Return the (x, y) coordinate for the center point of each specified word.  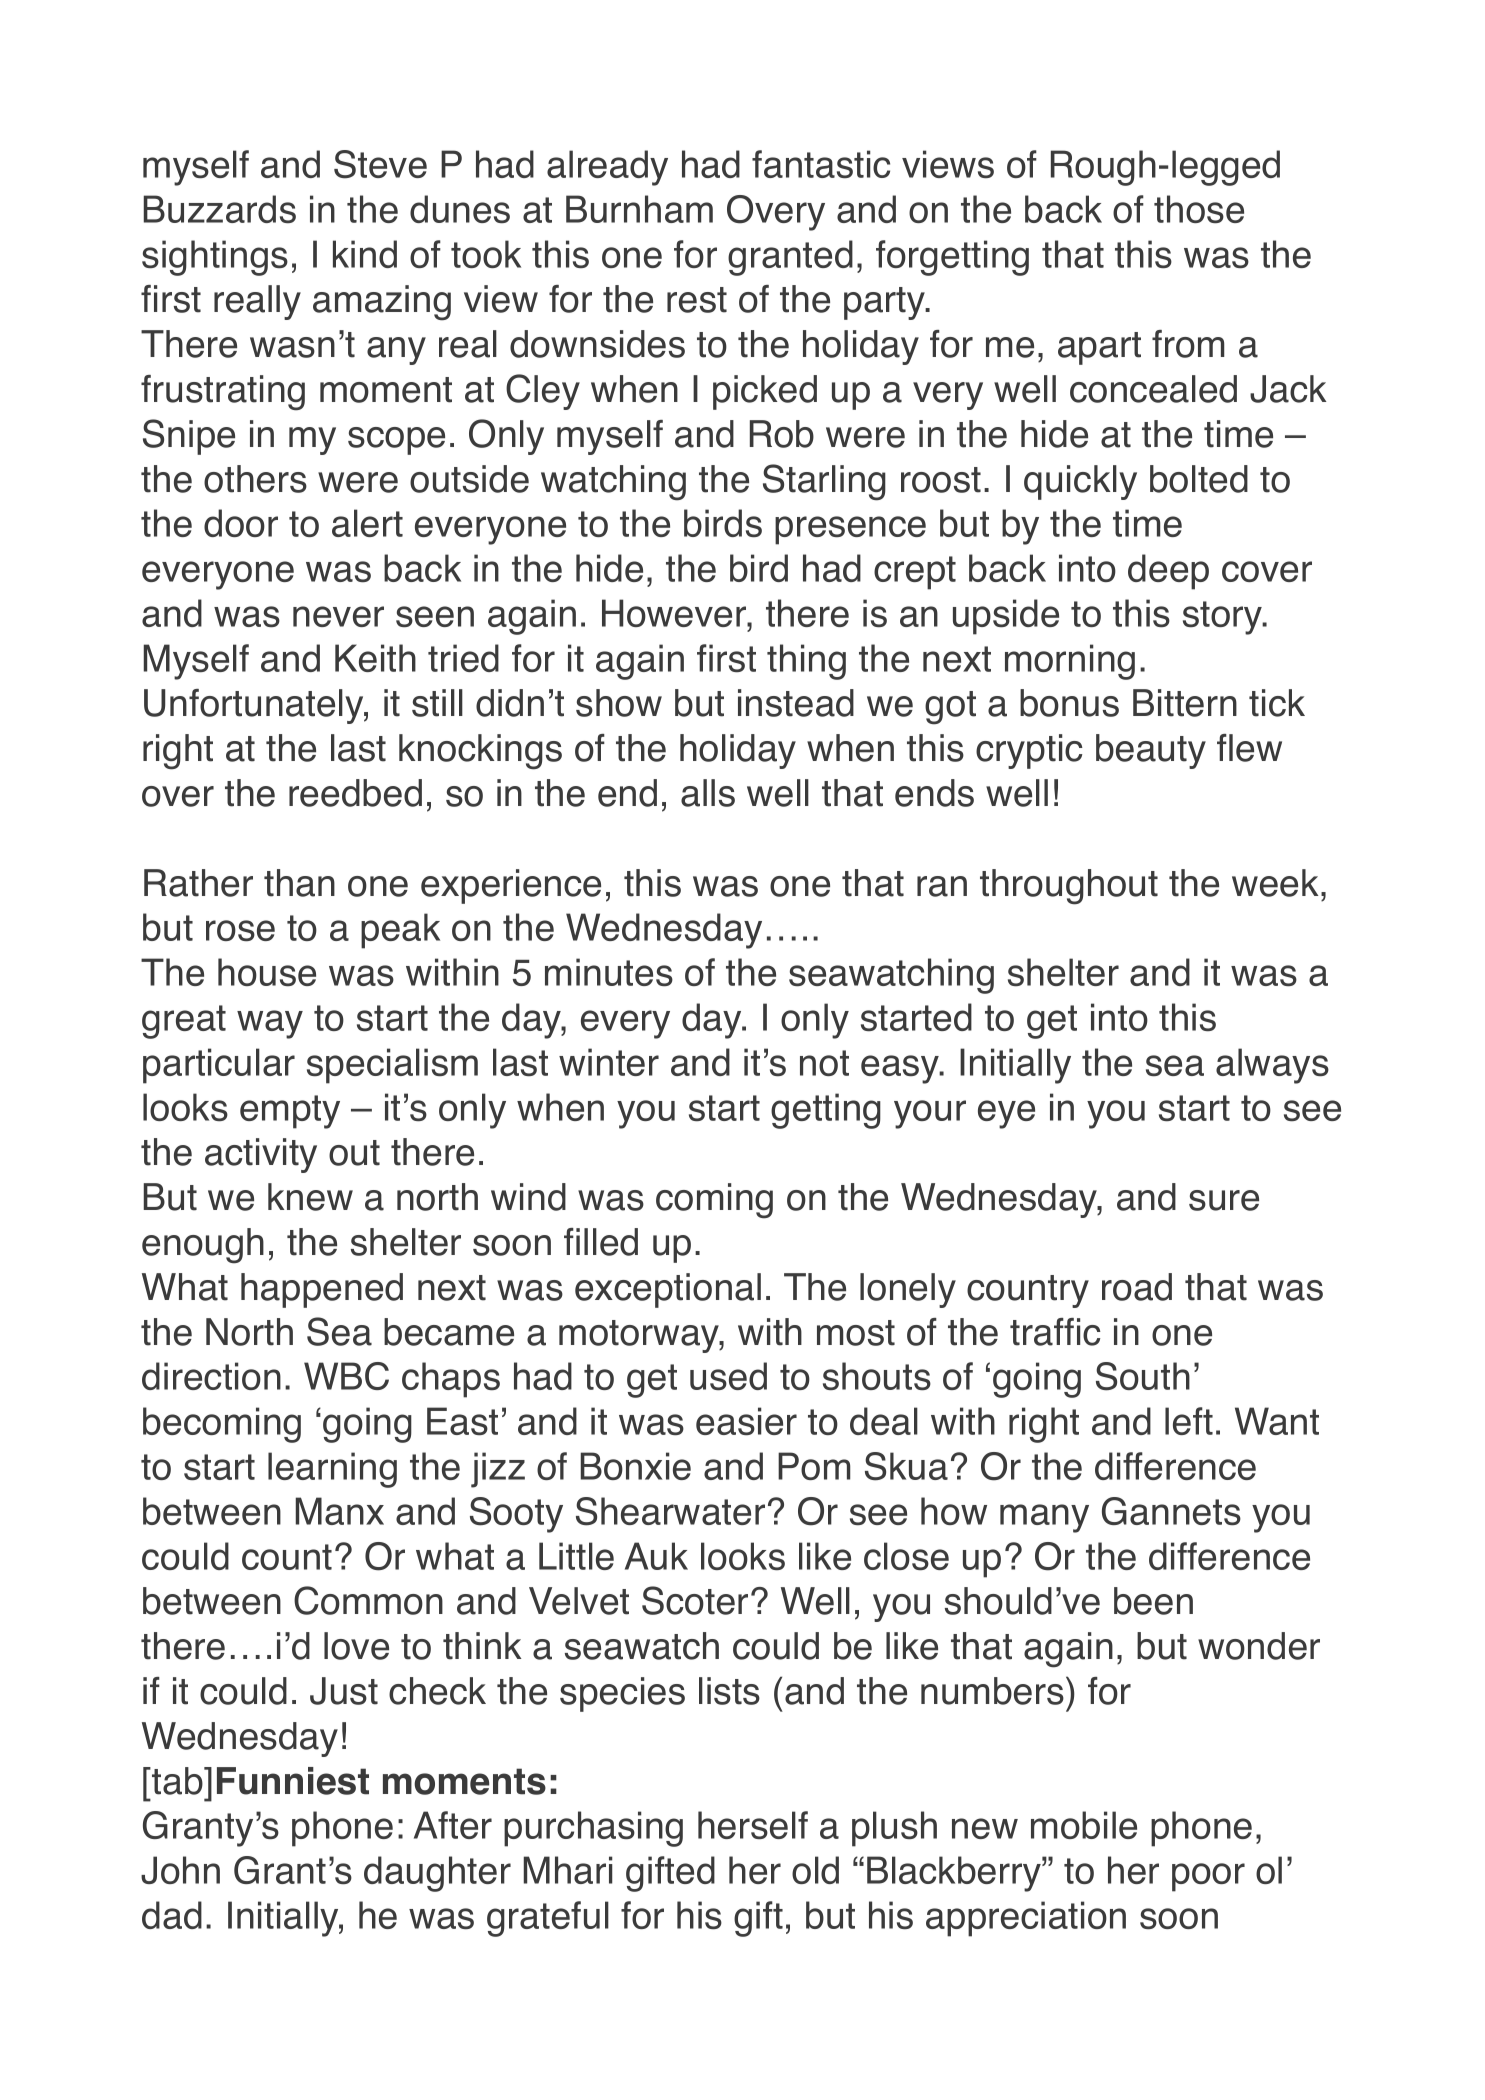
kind (365, 254)
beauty (1151, 751)
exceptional (668, 1290)
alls (708, 793)
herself (753, 1825)
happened (322, 1290)
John (180, 1870)
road (1137, 1287)
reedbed (355, 793)
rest (697, 300)
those (1199, 209)
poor (1208, 1877)
